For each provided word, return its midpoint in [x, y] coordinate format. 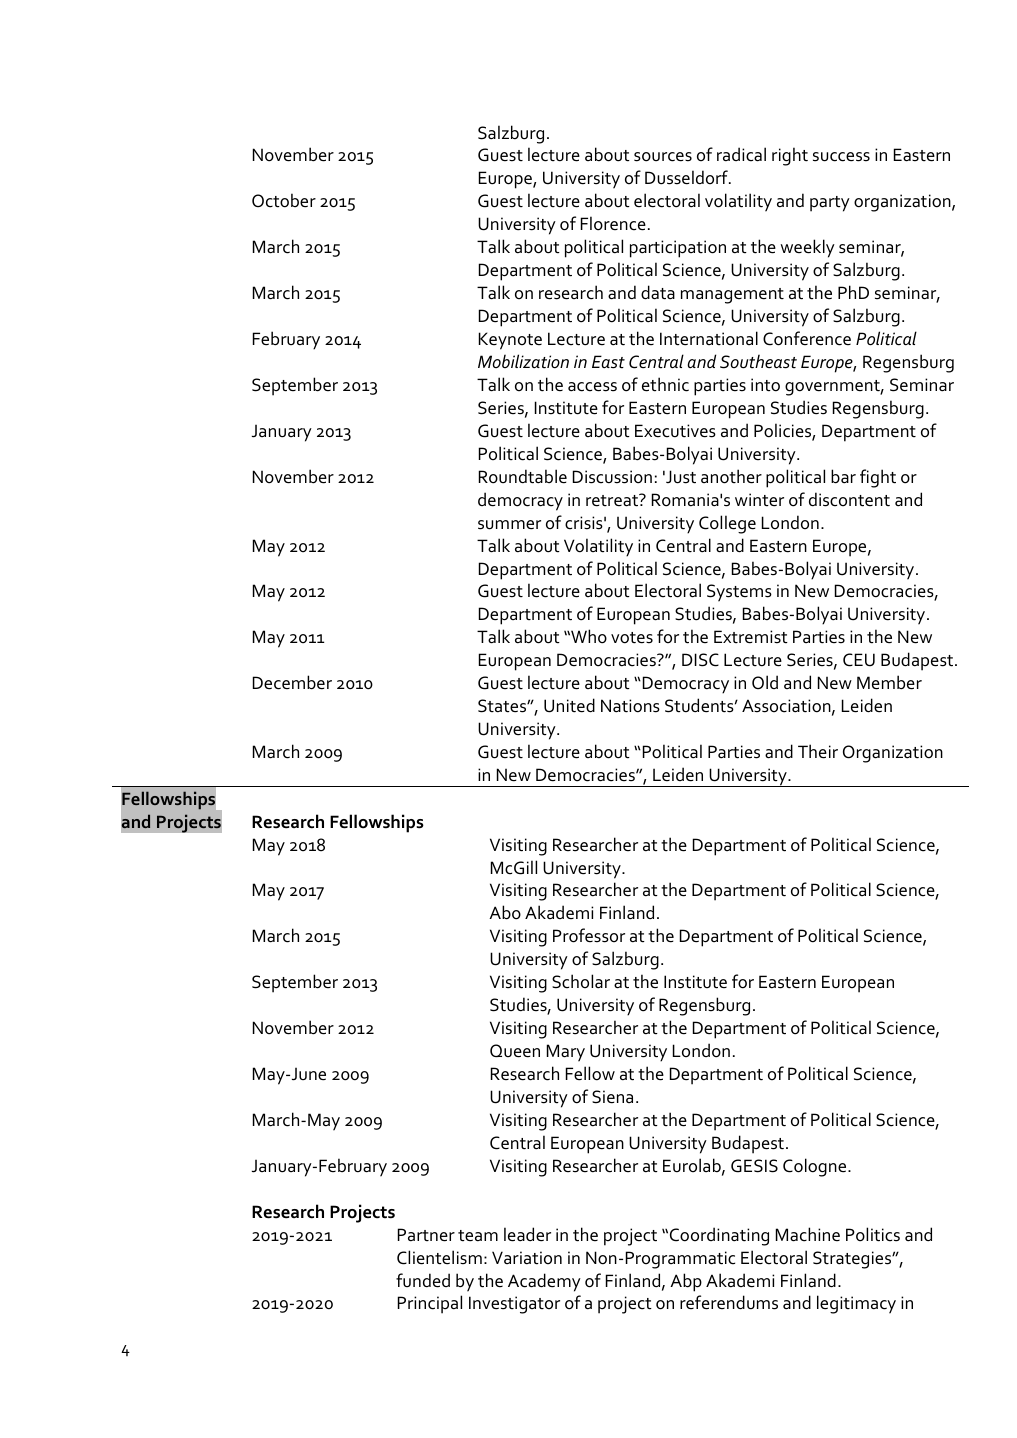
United [569, 705]
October [284, 200]
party [830, 204]
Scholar [581, 981]
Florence [613, 223]
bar [843, 476]
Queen [515, 1051]
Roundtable [523, 476]
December [292, 682]
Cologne [816, 1167]
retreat [613, 500]
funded [423, 1280]
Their [818, 751]
